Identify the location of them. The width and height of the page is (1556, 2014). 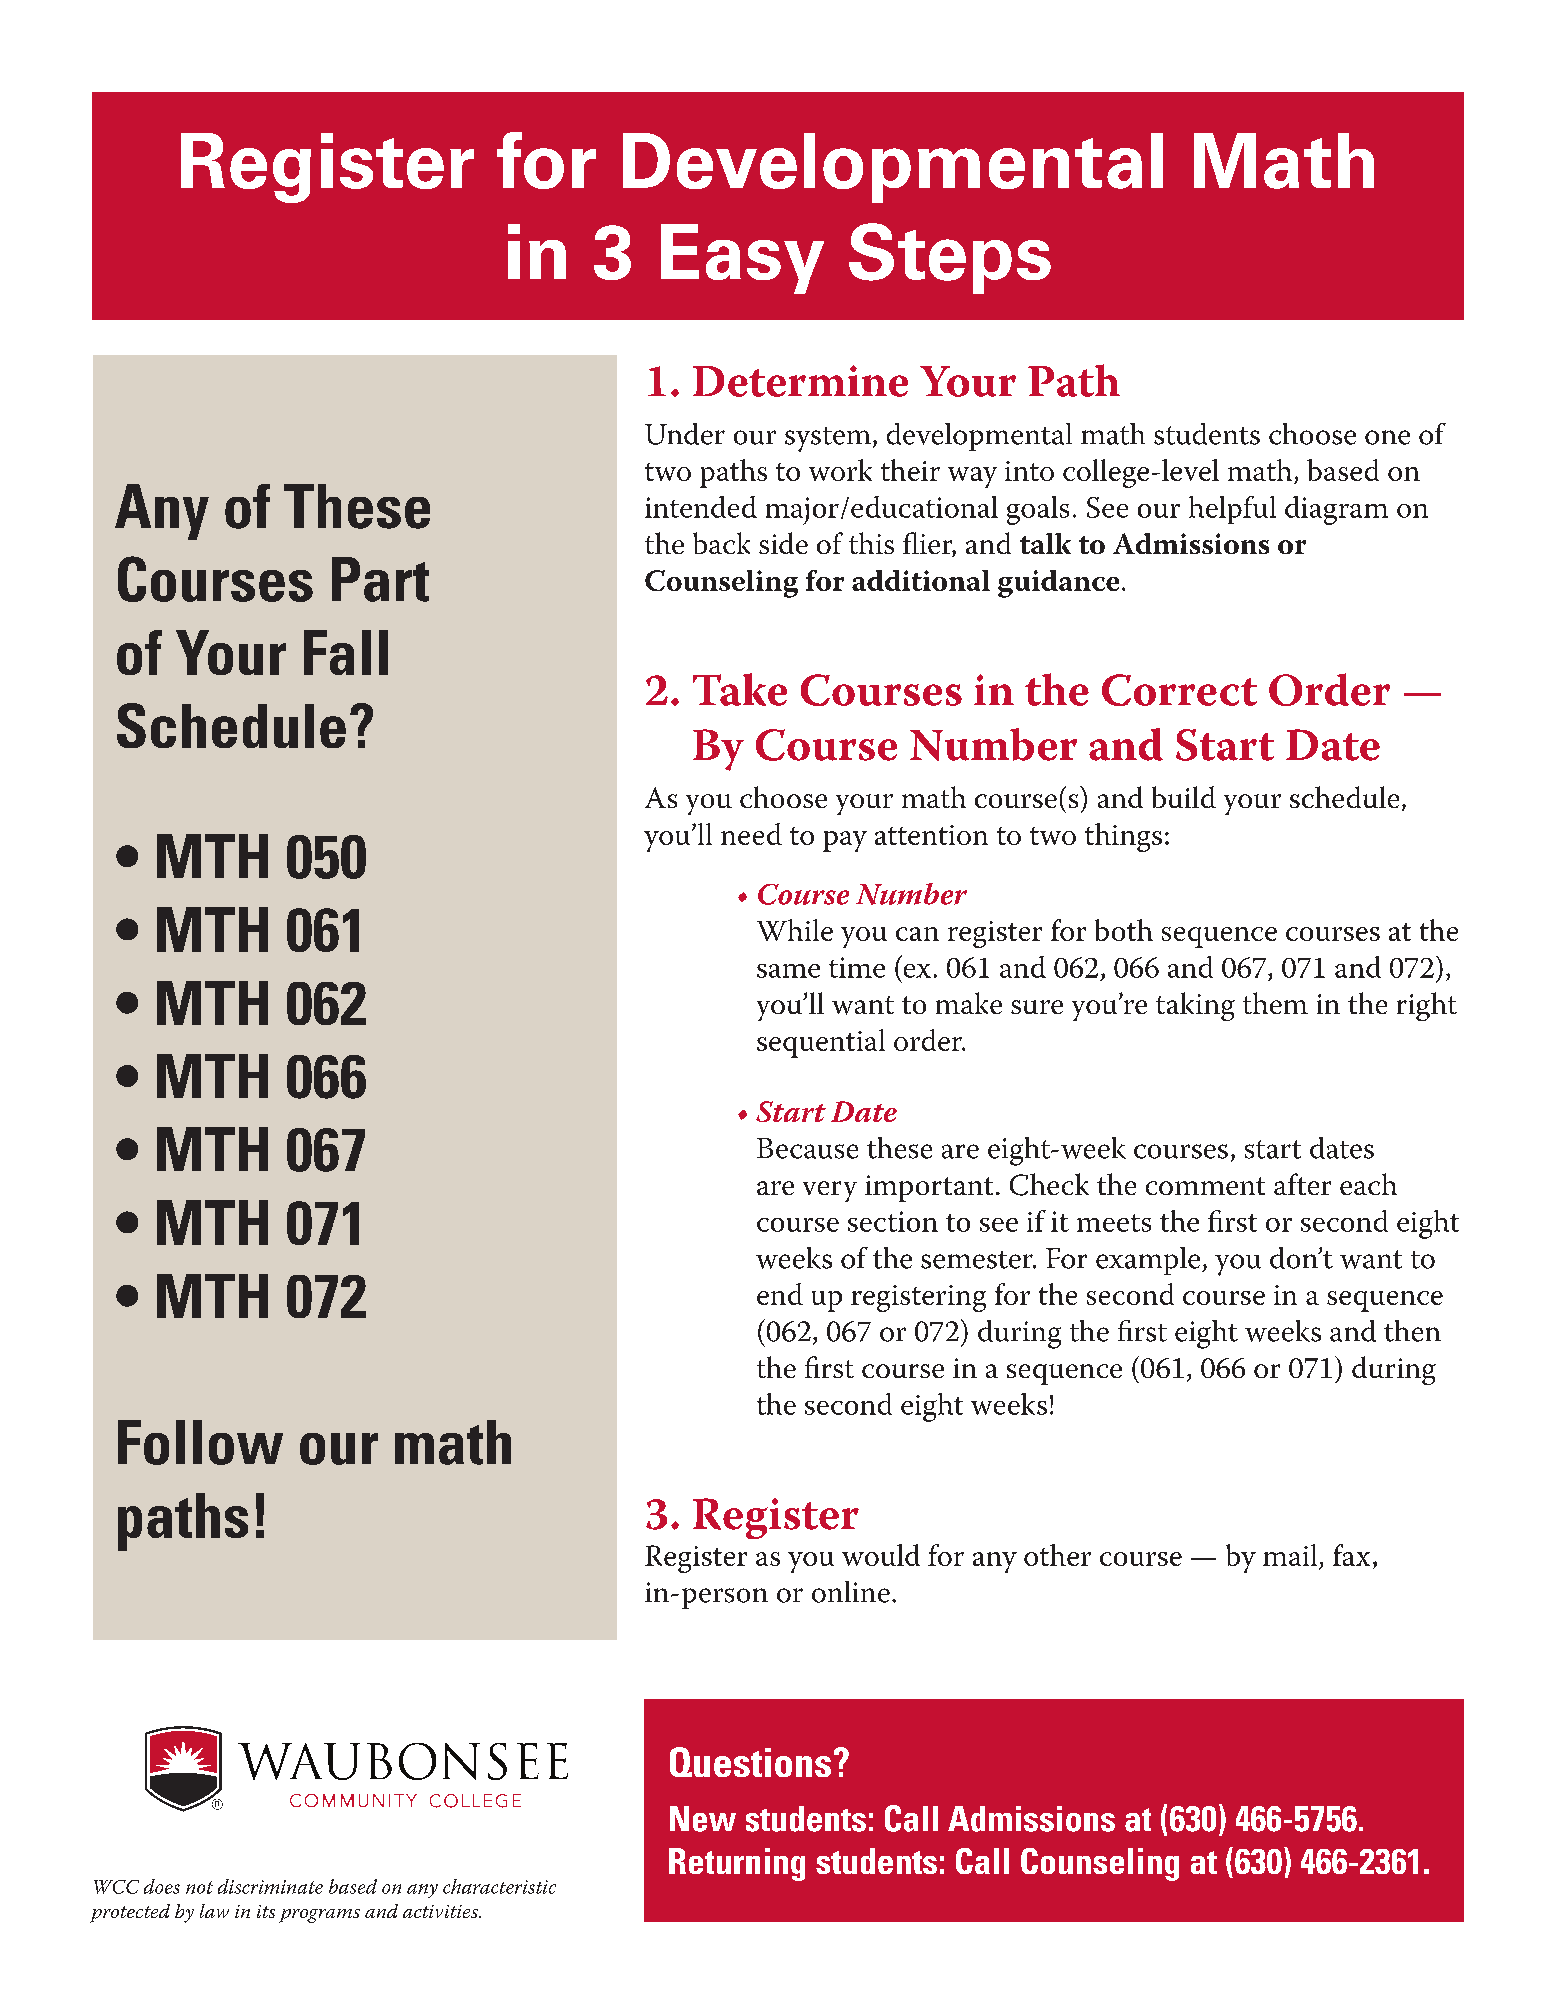
(1275, 1003).
